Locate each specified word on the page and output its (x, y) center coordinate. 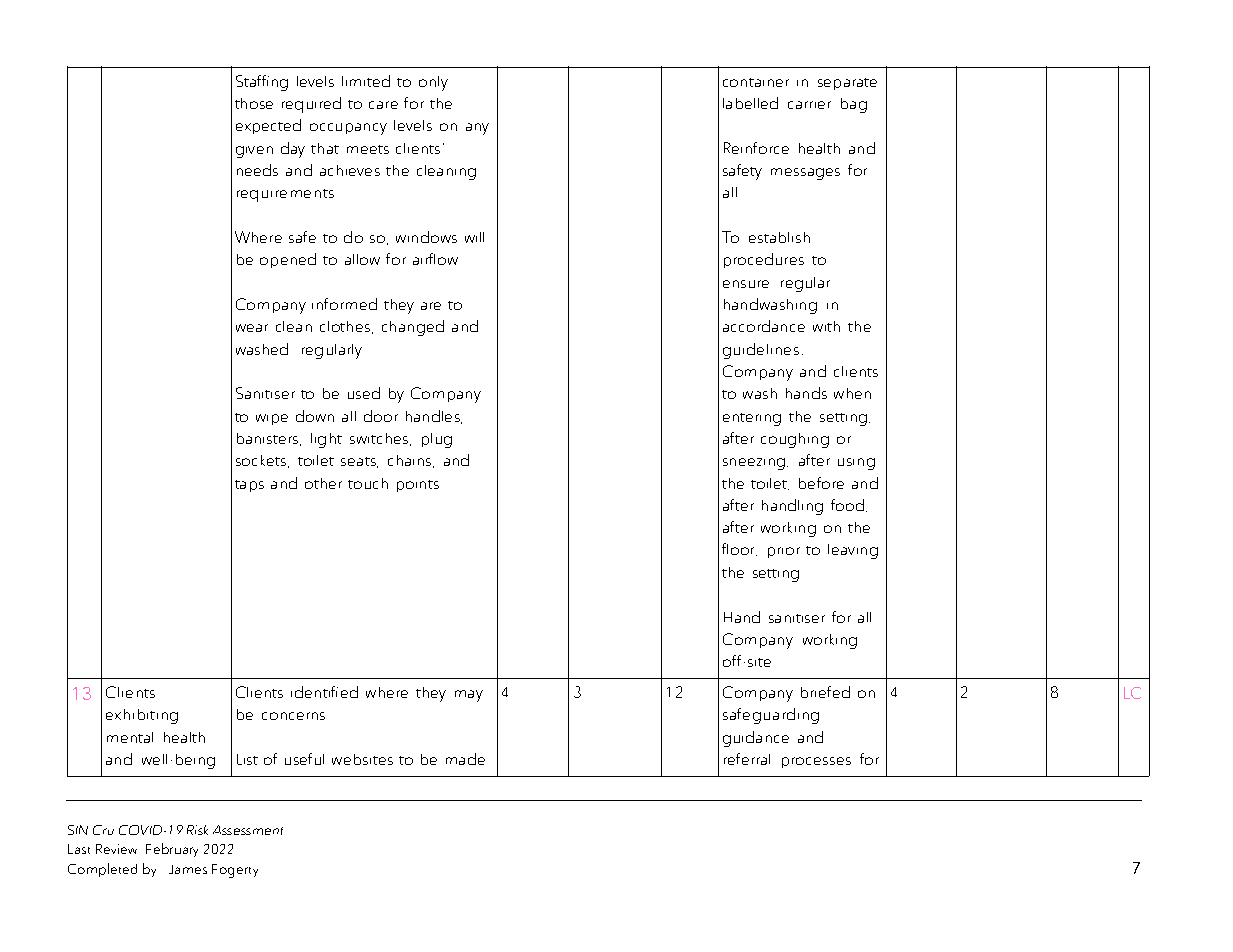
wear (252, 328)
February (172, 850)
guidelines (761, 351)
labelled (750, 103)
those (254, 103)
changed (413, 328)
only (433, 83)
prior (784, 552)
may (469, 696)
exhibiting (142, 716)
